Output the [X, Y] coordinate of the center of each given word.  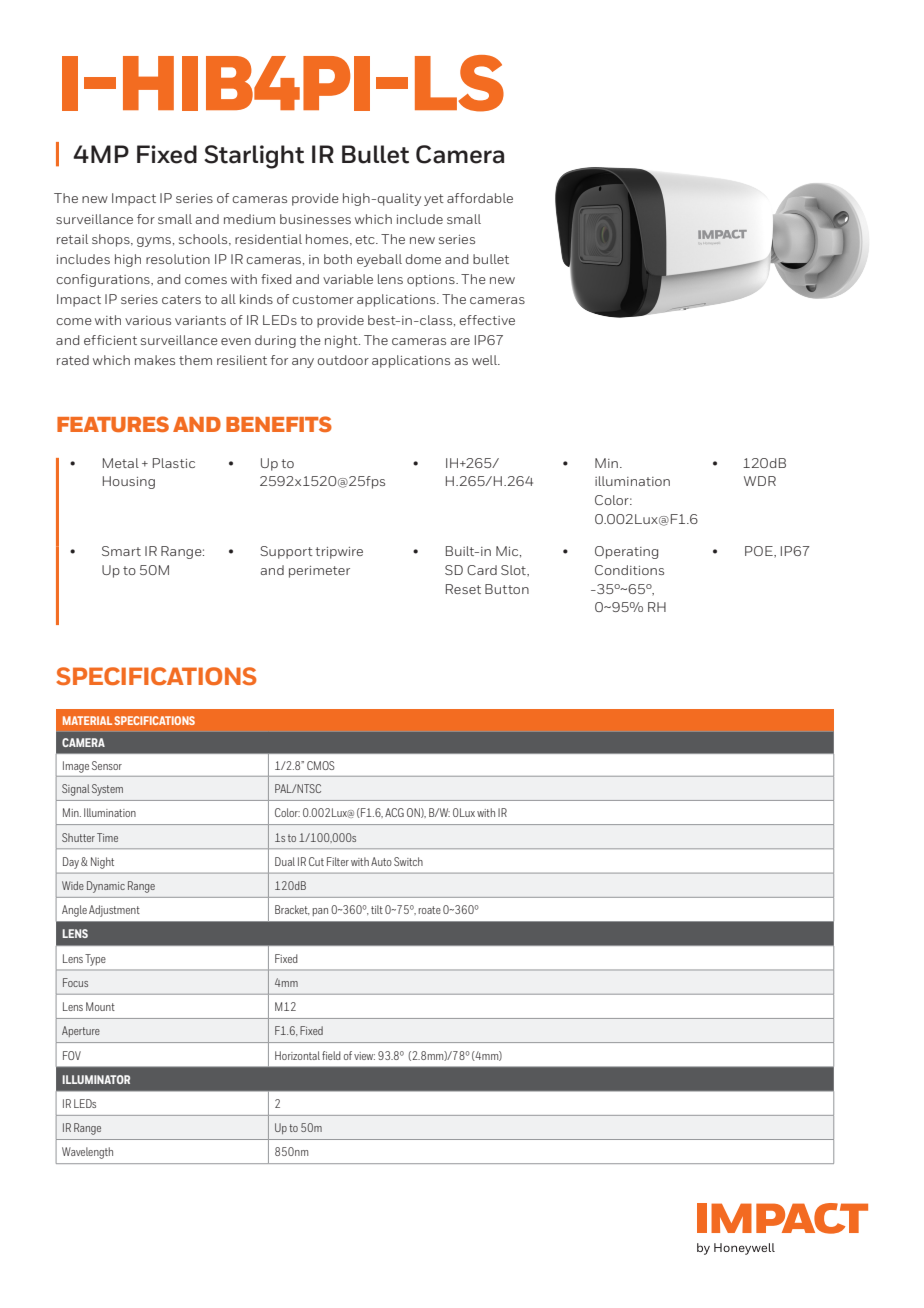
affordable [480, 198]
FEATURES [113, 424]
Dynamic [106, 887]
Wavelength [87, 1153]
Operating [626, 552]
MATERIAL [87, 720]
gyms [154, 242]
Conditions [629, 570]
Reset [463, 589]
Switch [408, 861]
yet [434, 200]
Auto [381, 861]
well [485, 360]
